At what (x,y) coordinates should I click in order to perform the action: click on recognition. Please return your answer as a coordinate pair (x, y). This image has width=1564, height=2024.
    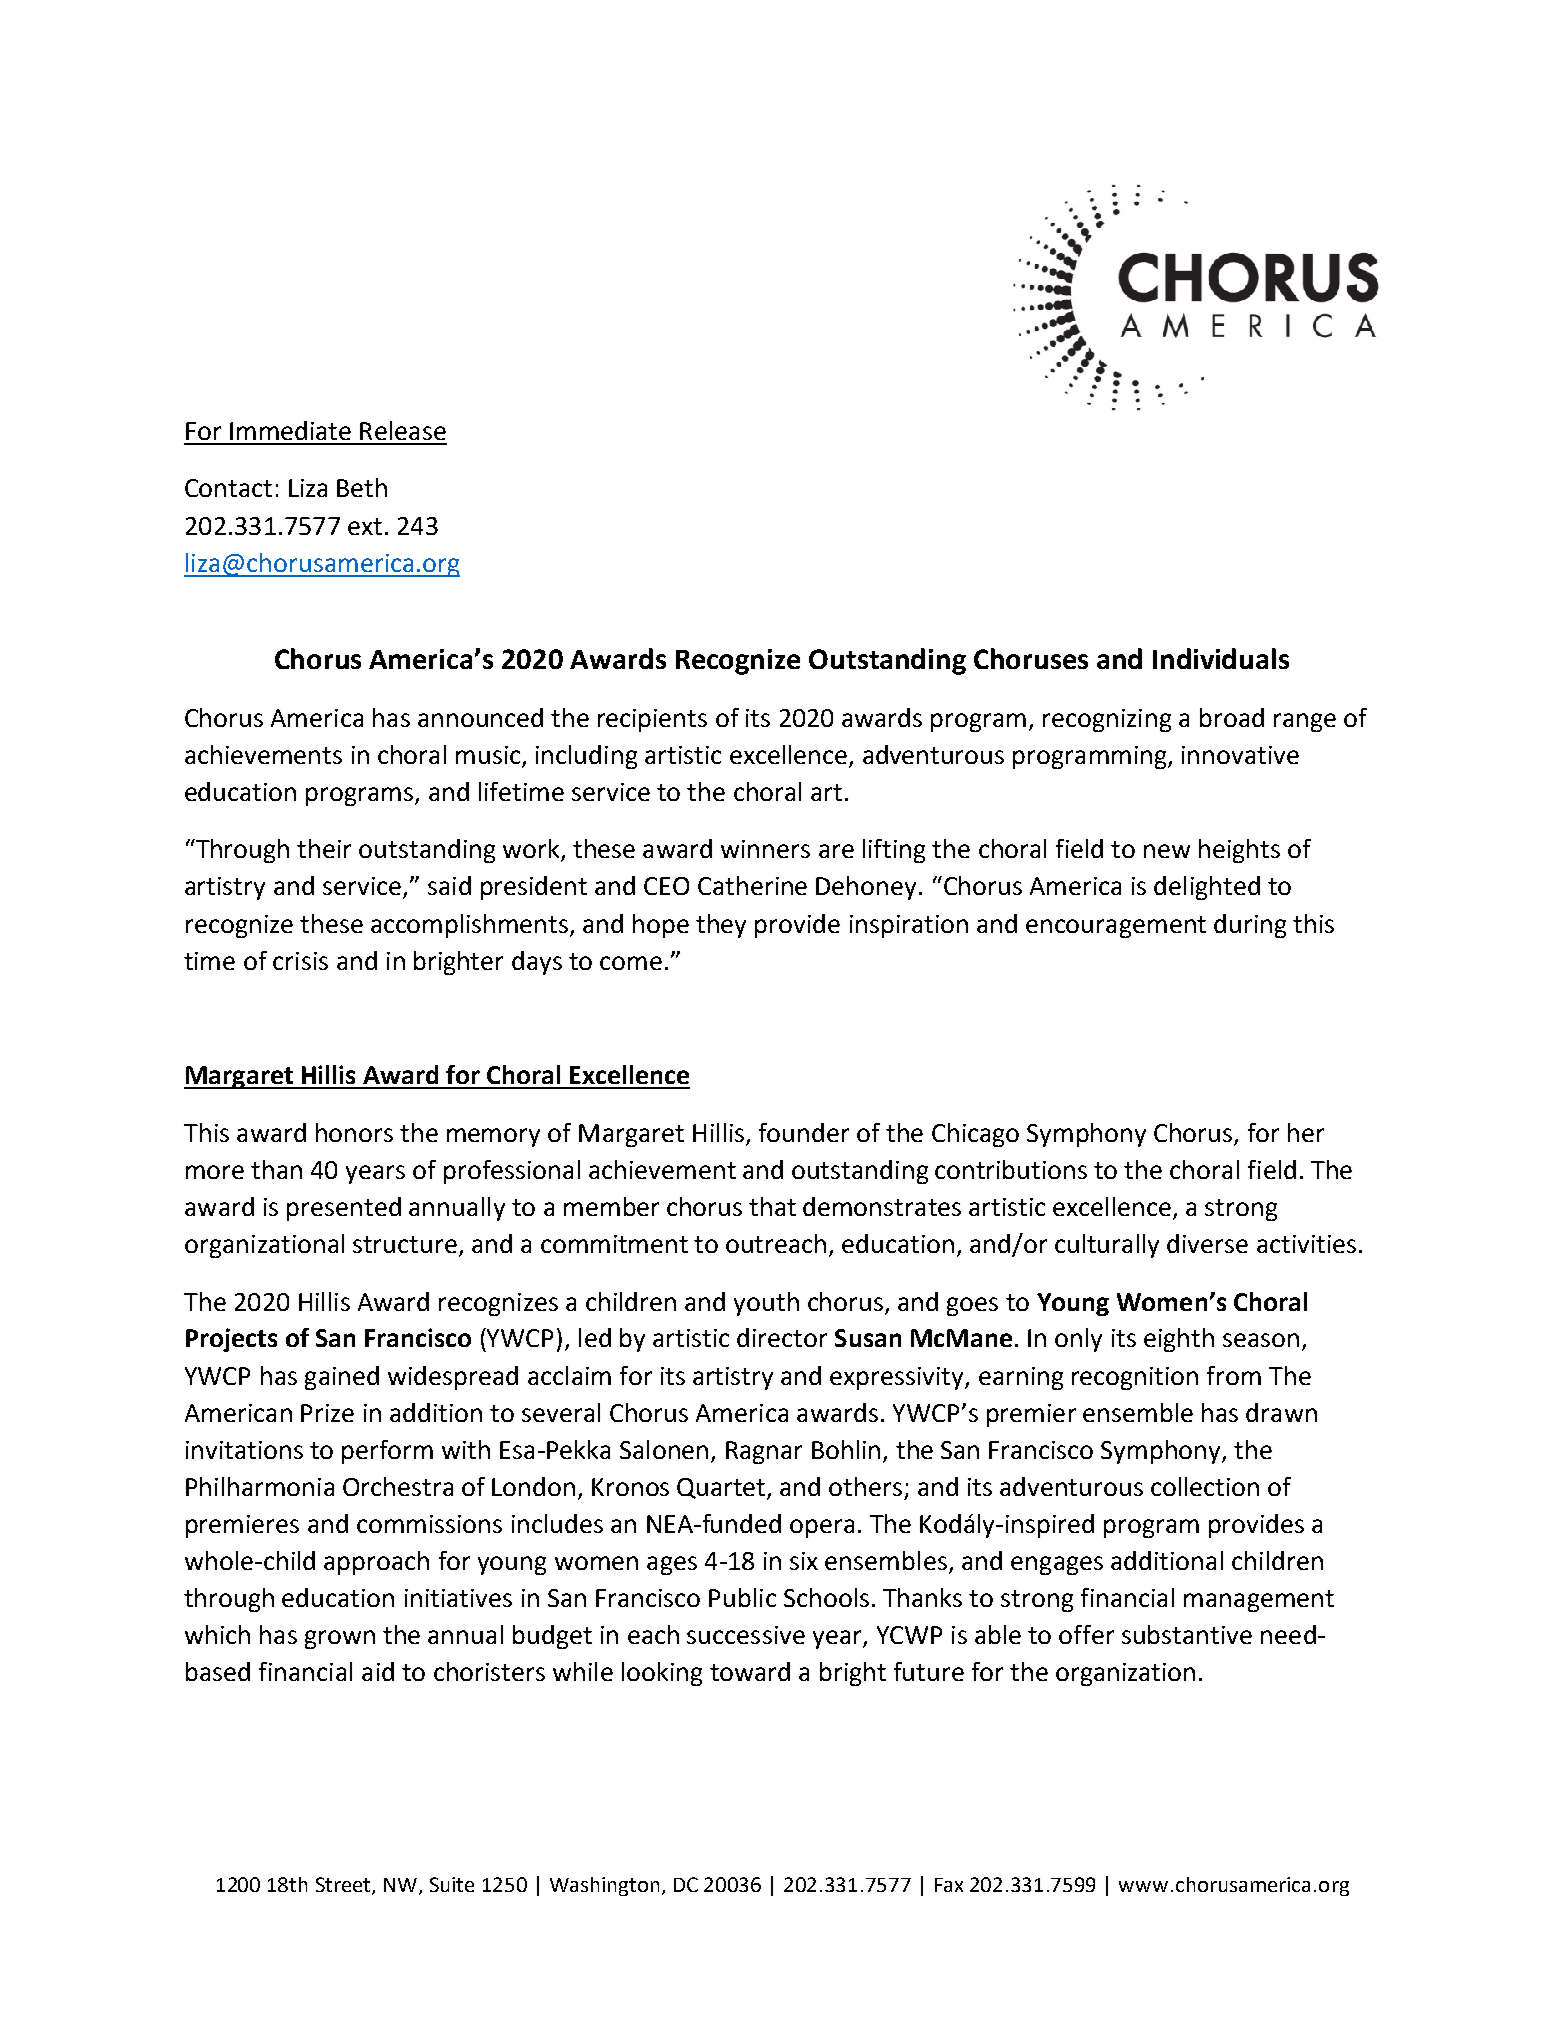
    Looking at the image, I should click on (1135, 1378).
